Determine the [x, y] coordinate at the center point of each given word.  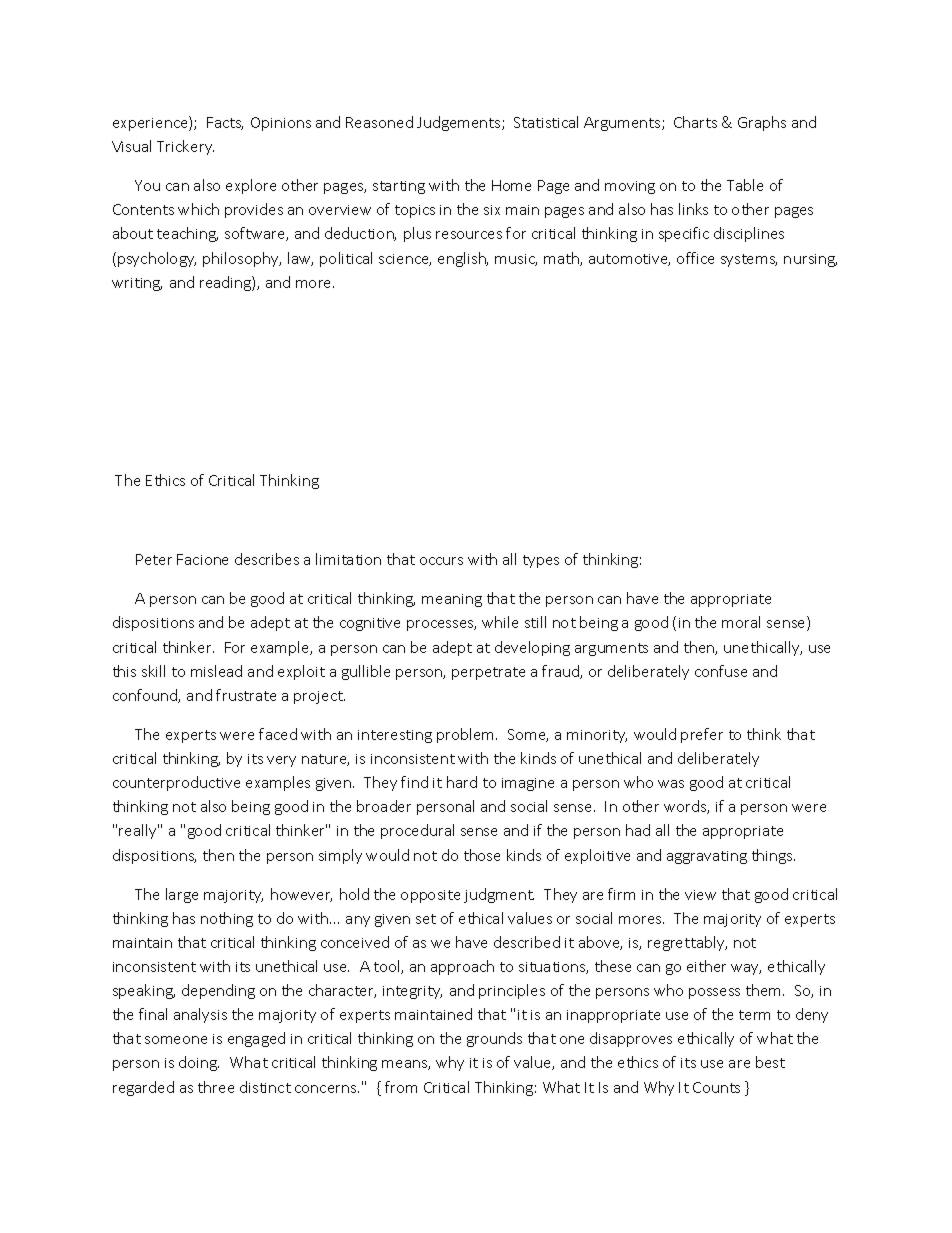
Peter [154, 559]
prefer [702, 735]
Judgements [460, 123]
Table [745, 185]
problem [467, 735]
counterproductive [176, 783]
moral [741, 622]
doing [199, 1063]
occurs [441, 561]
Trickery [185, 147]
